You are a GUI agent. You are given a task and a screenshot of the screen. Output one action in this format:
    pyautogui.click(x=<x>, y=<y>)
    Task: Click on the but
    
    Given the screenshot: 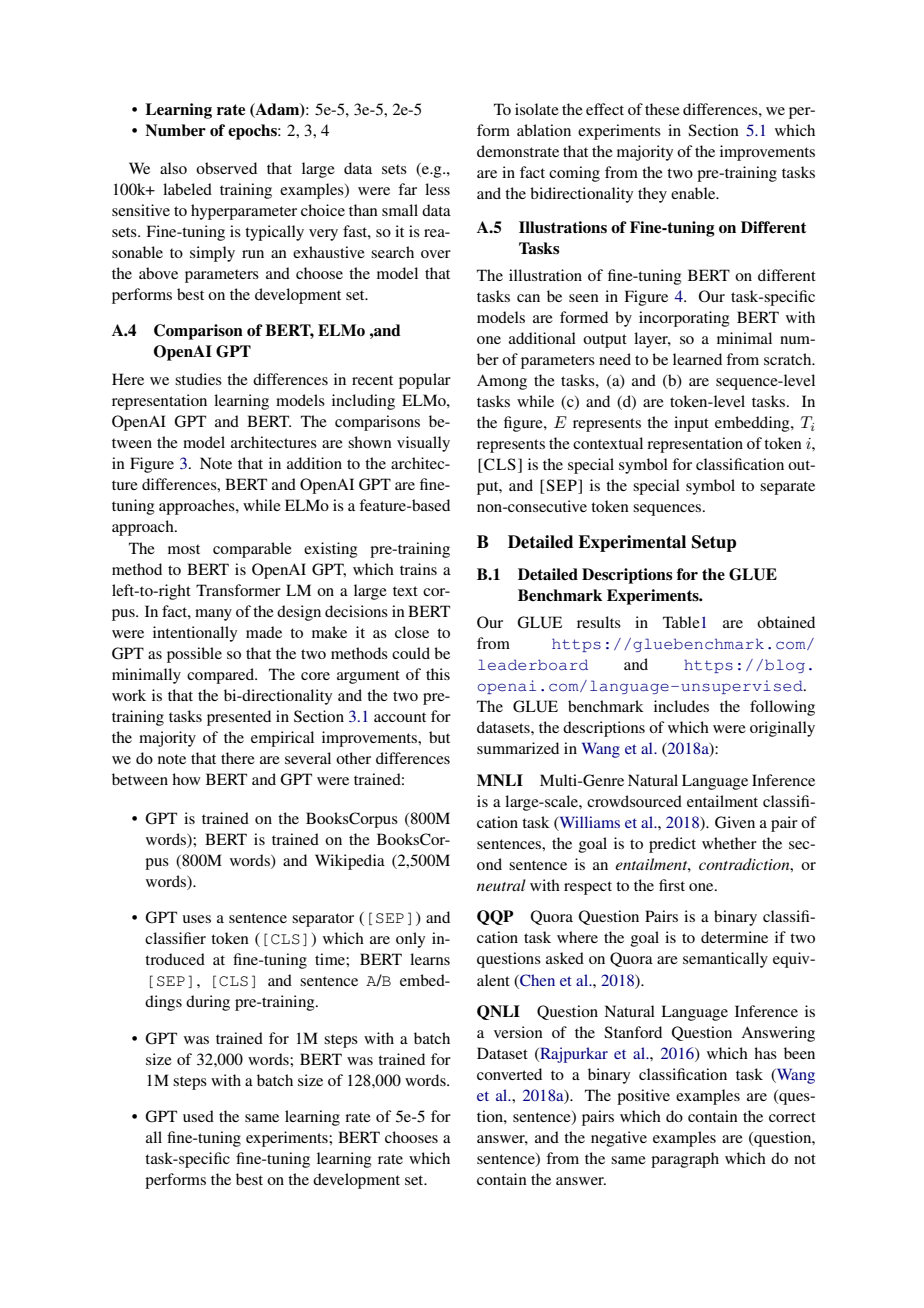 What is the action you would take?
    pyautogui.click(x=439, y=737)
